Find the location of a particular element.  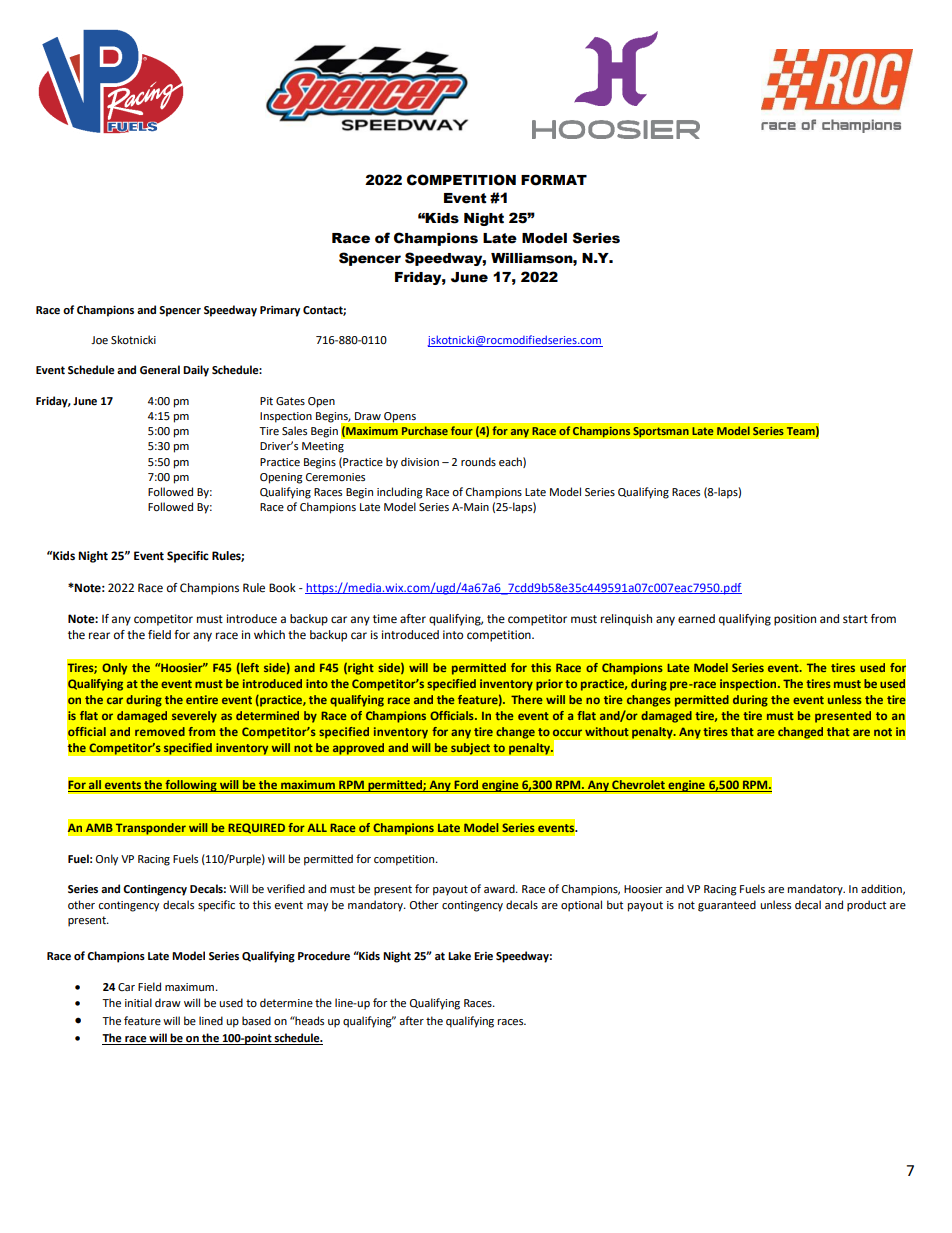

severely is located at coordinates (194, 717).
